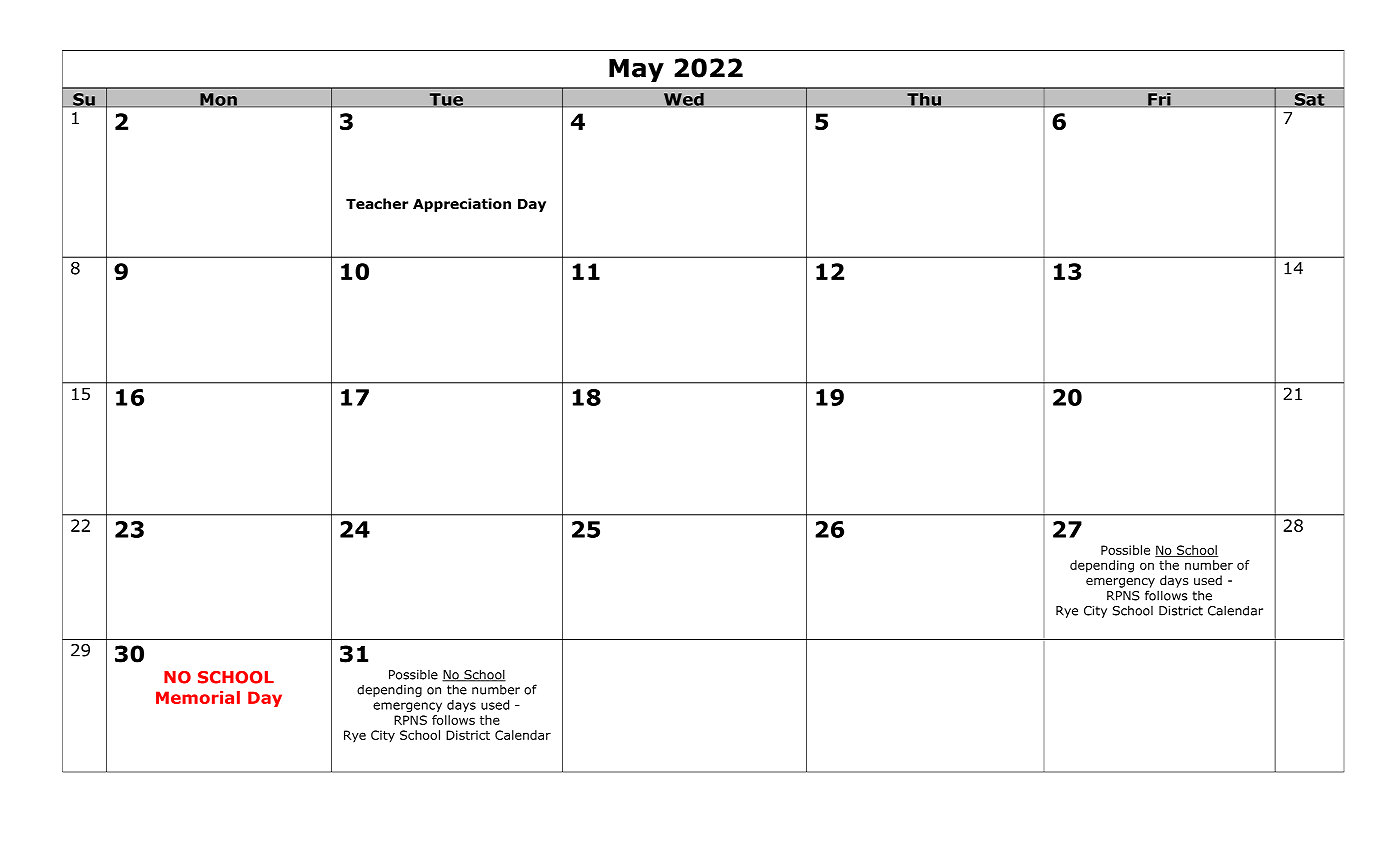  What do you see at coordinates (924, 99) in the image?
I see `Thu` at bounding box center [924, 99].
